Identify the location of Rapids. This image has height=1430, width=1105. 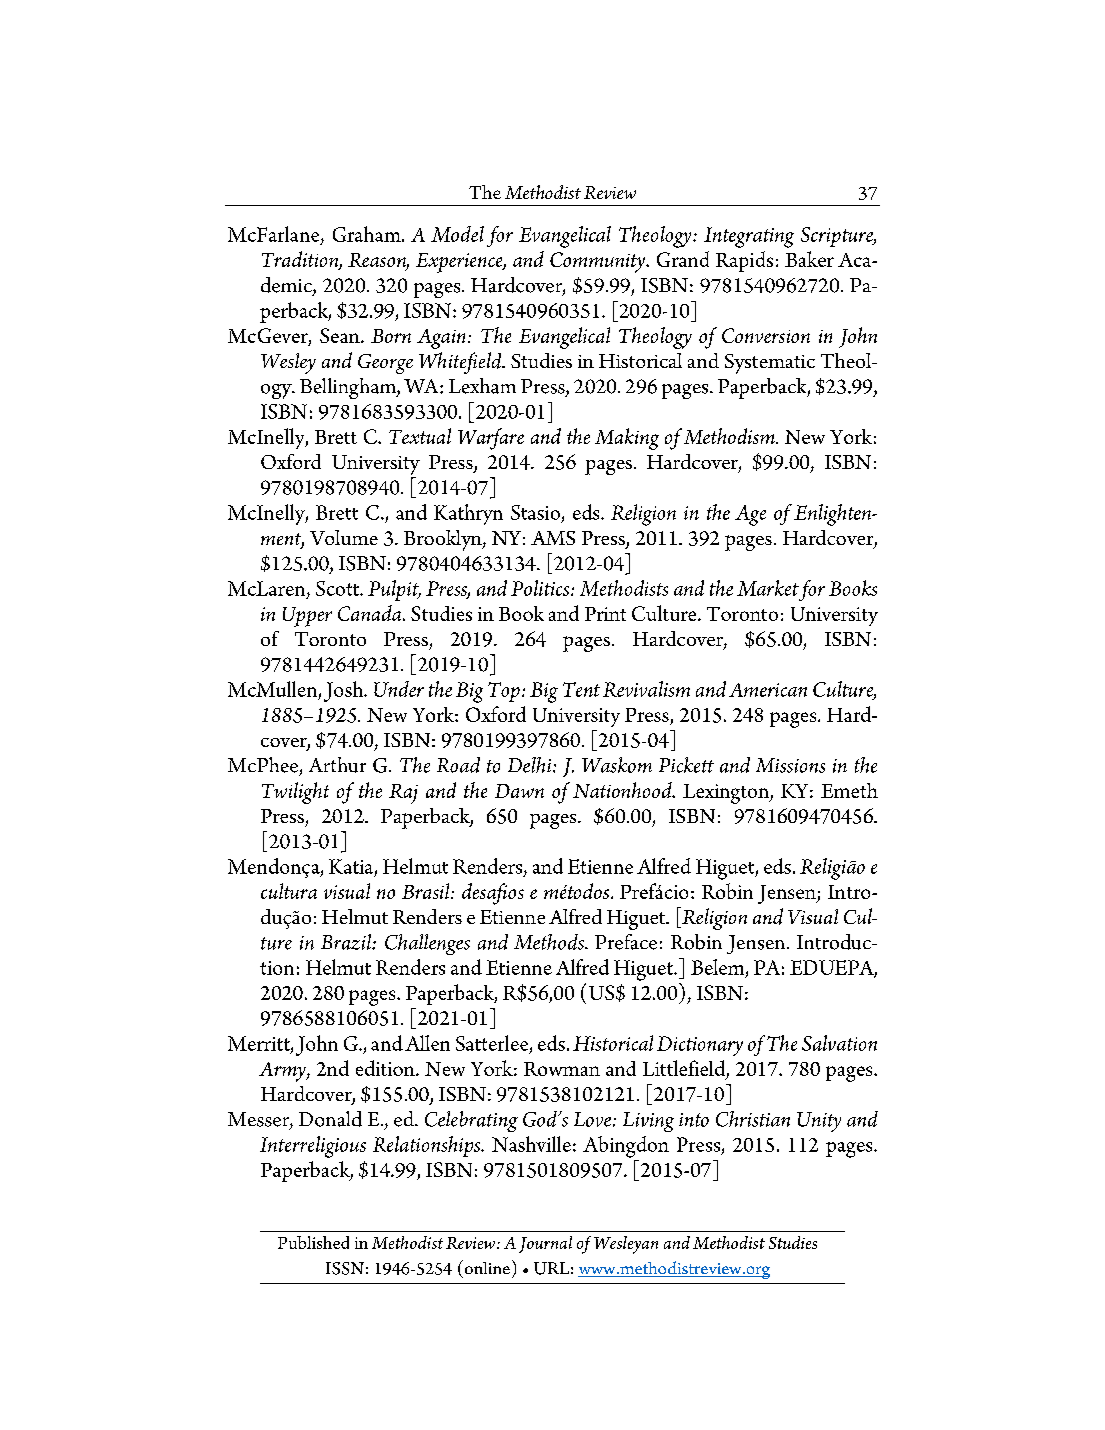
(744, 261).
